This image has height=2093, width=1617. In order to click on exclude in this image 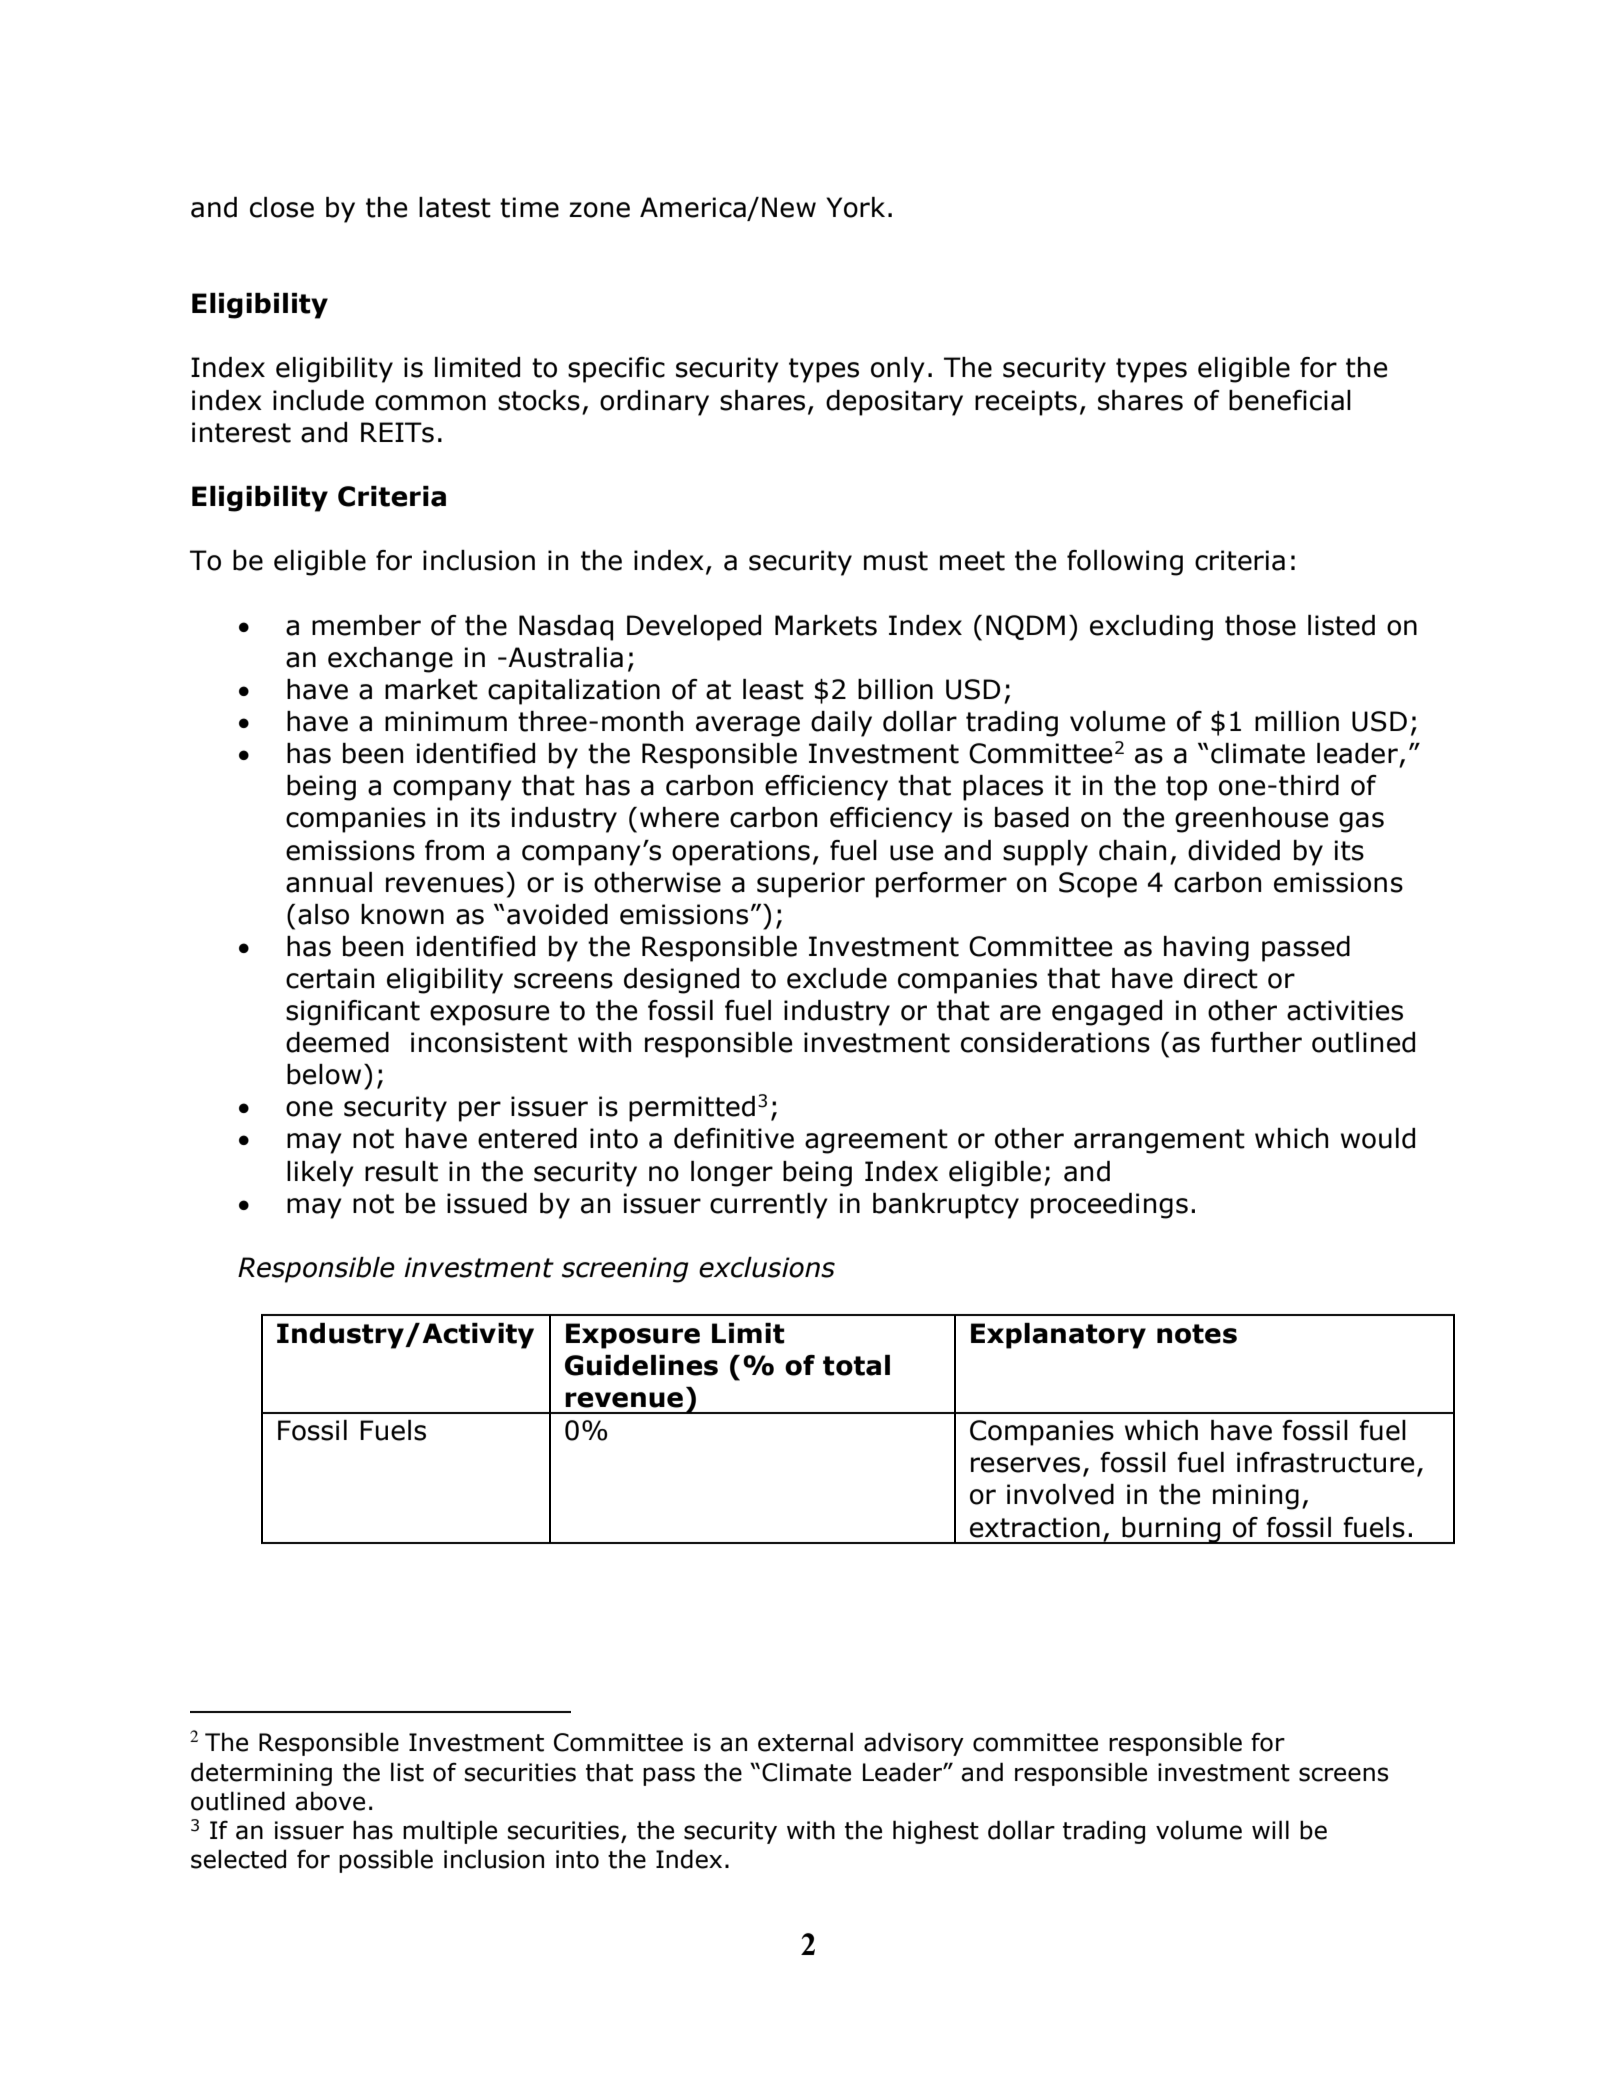, I will do `click(837, 978)`.
